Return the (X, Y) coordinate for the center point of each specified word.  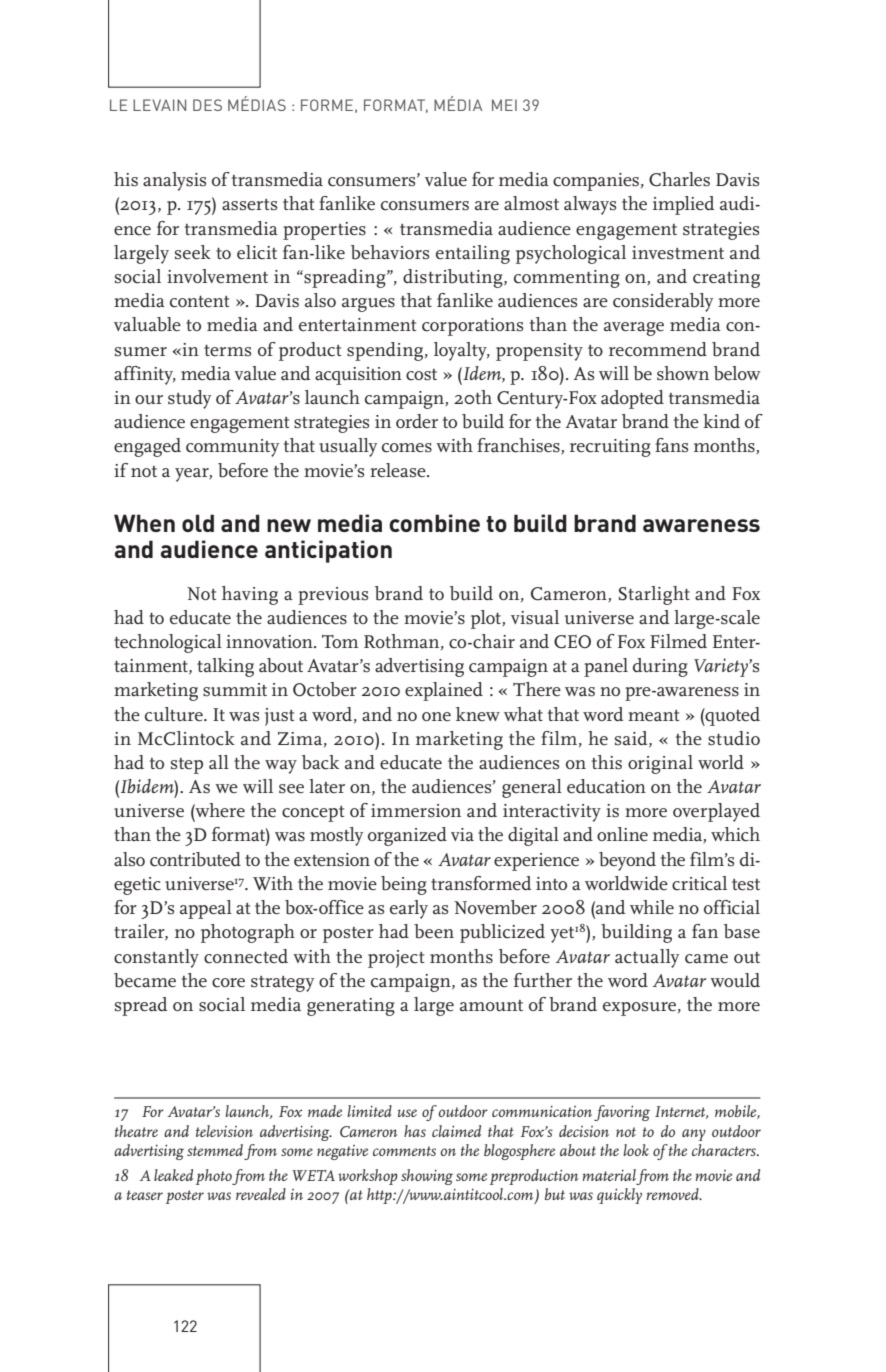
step (187, 766)
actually (647, 958)
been (434, 931)
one (436, 717)
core (228, 983)
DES (207, 105)
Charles (679, 179)
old (198, 523)
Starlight (654, 595)
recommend (658, 349)
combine (434, 523)
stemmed (215, 1150)
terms (227, 351)
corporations (472, 327)
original (660, 764)
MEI (504, 105)
